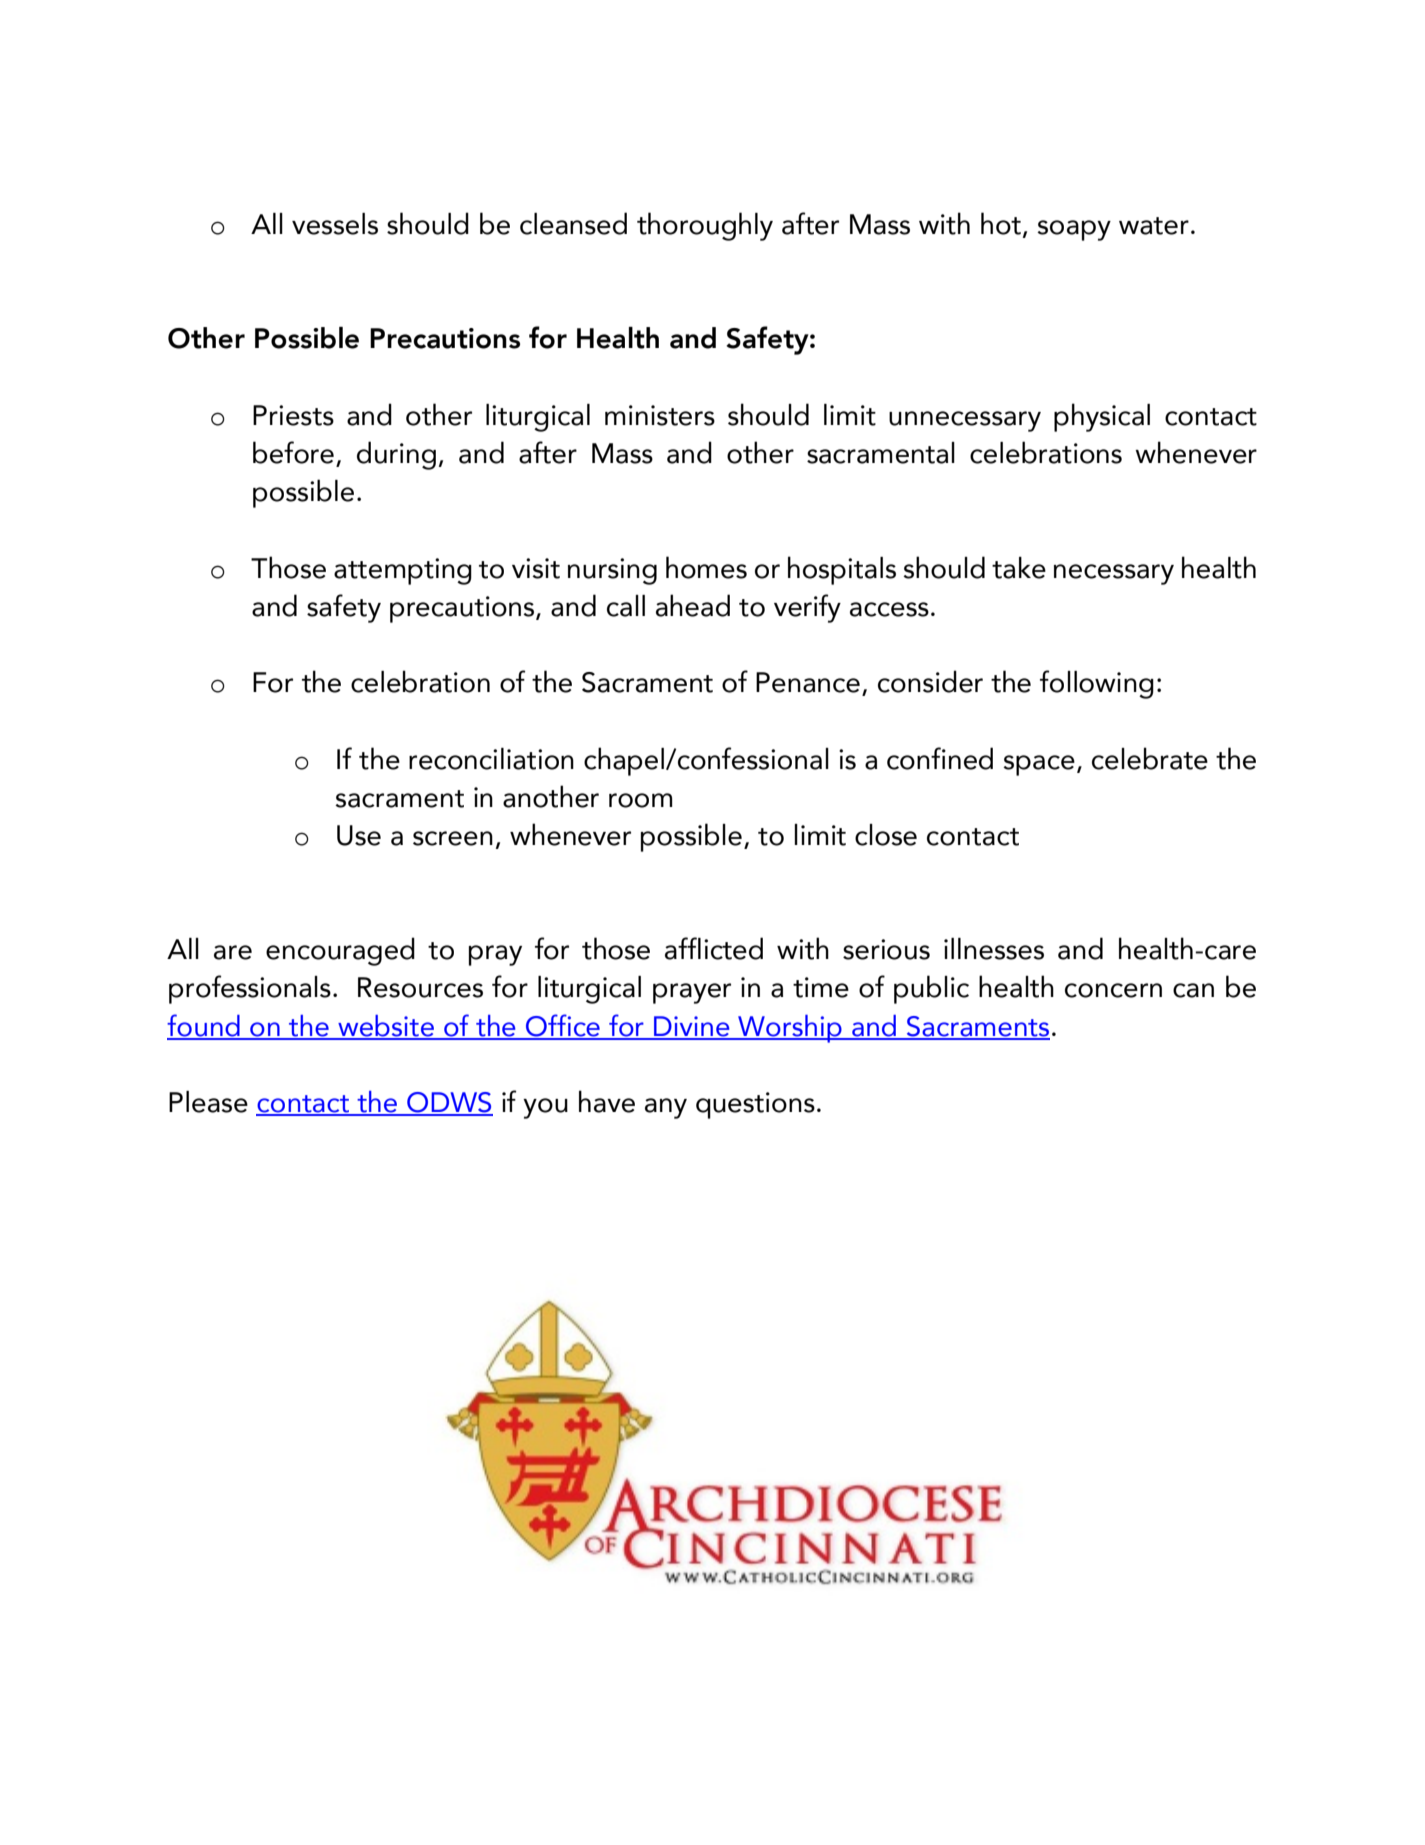 This screenshot has width=1425, height=1845. I want to click on vessels, so click(335, 224).
